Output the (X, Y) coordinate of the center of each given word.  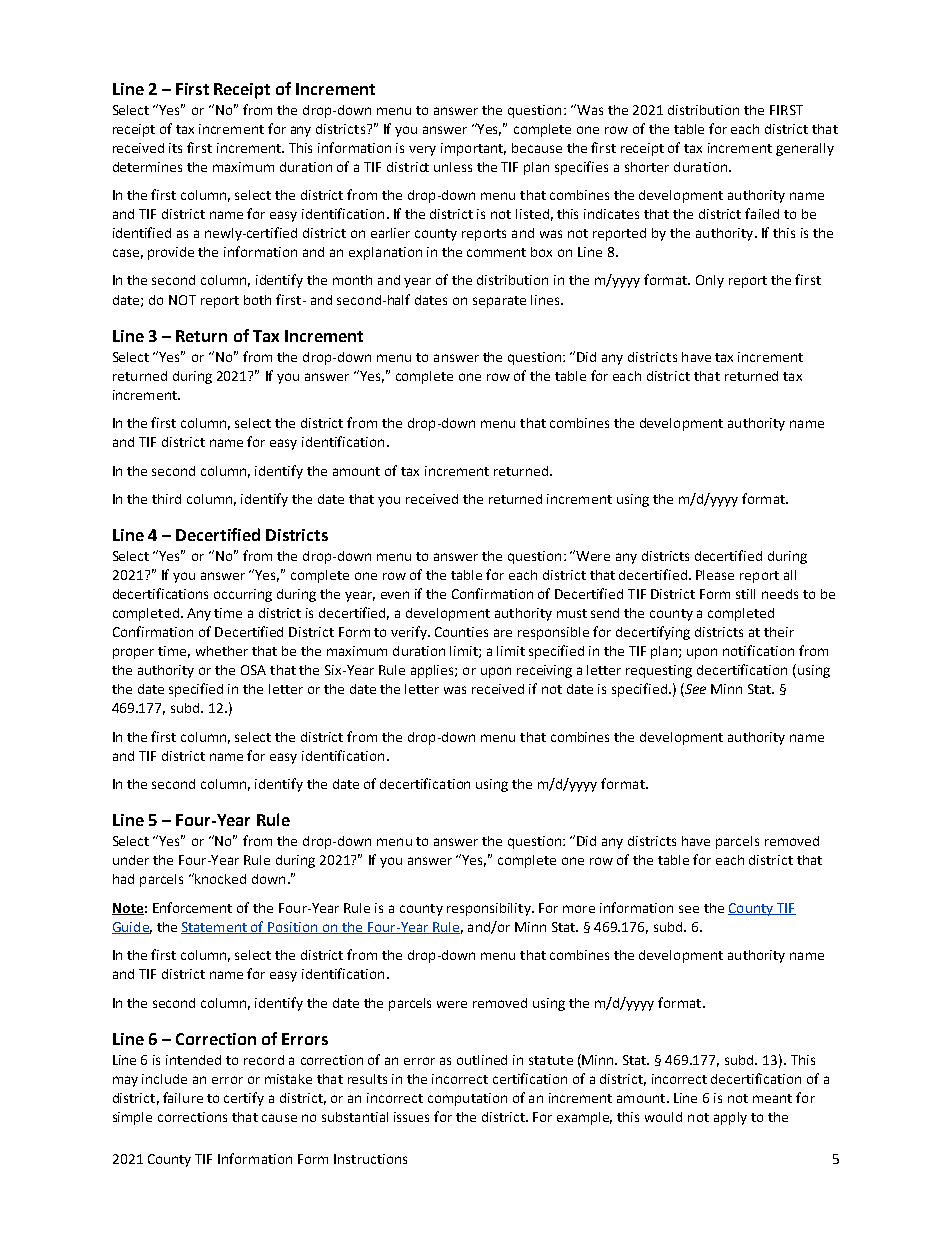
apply (730, 1118)
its (175, 148)
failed (762, 213)
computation (467, 1099)
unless (453, 167)
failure (183, 1097)
